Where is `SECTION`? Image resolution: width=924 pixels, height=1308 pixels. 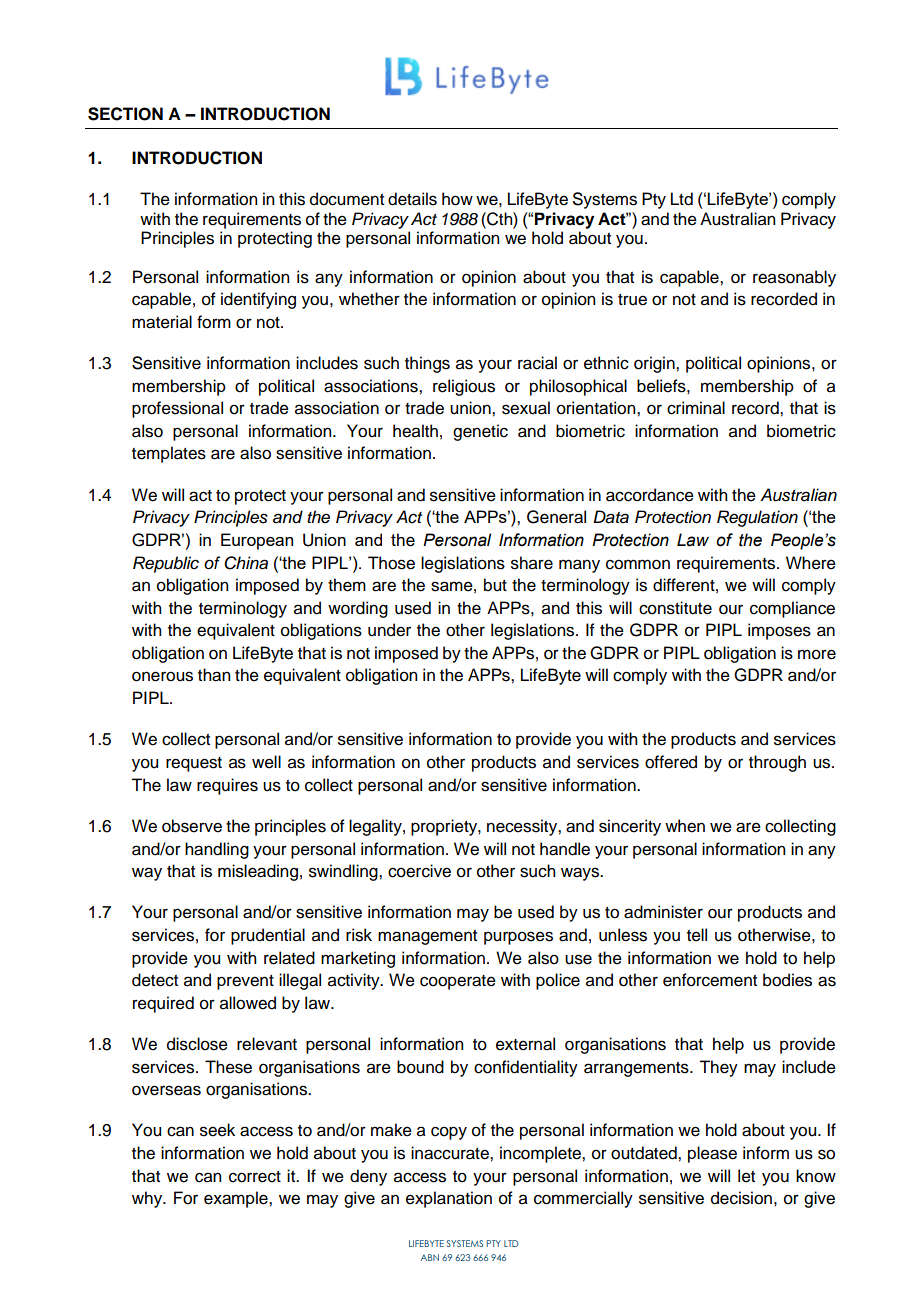
SECTION is located at coordinates (125, 114).
